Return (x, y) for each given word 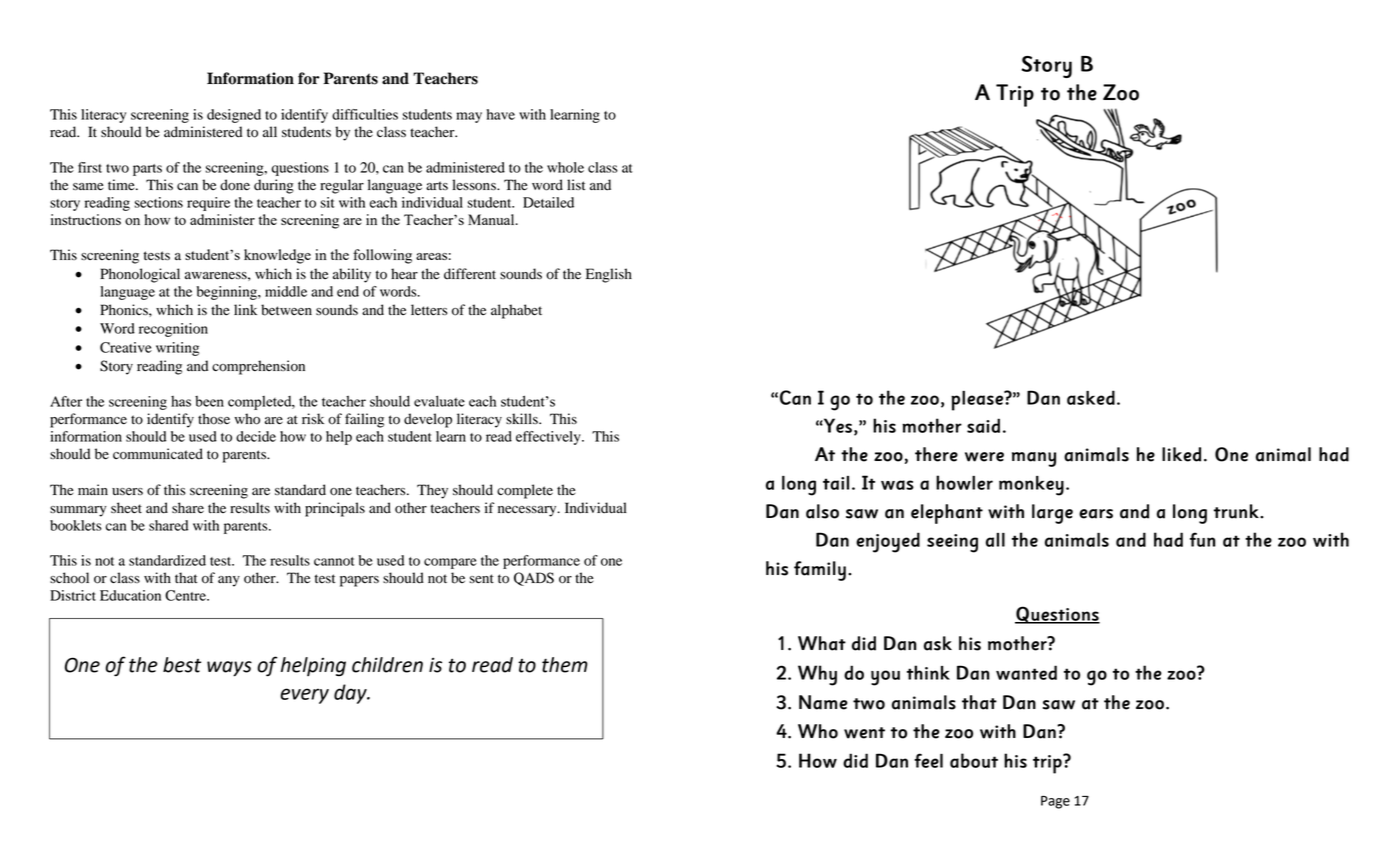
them (565, 665)
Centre (186, 595)
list (576, 184)
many (1034, 459)
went (864, 733)
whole (565, 167)
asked (1091, 397)
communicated (158, 454)
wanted (1026, 672)
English (609, 275)
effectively (549, 438)
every (304, 696)
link (245, 309)
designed (234, 116)
